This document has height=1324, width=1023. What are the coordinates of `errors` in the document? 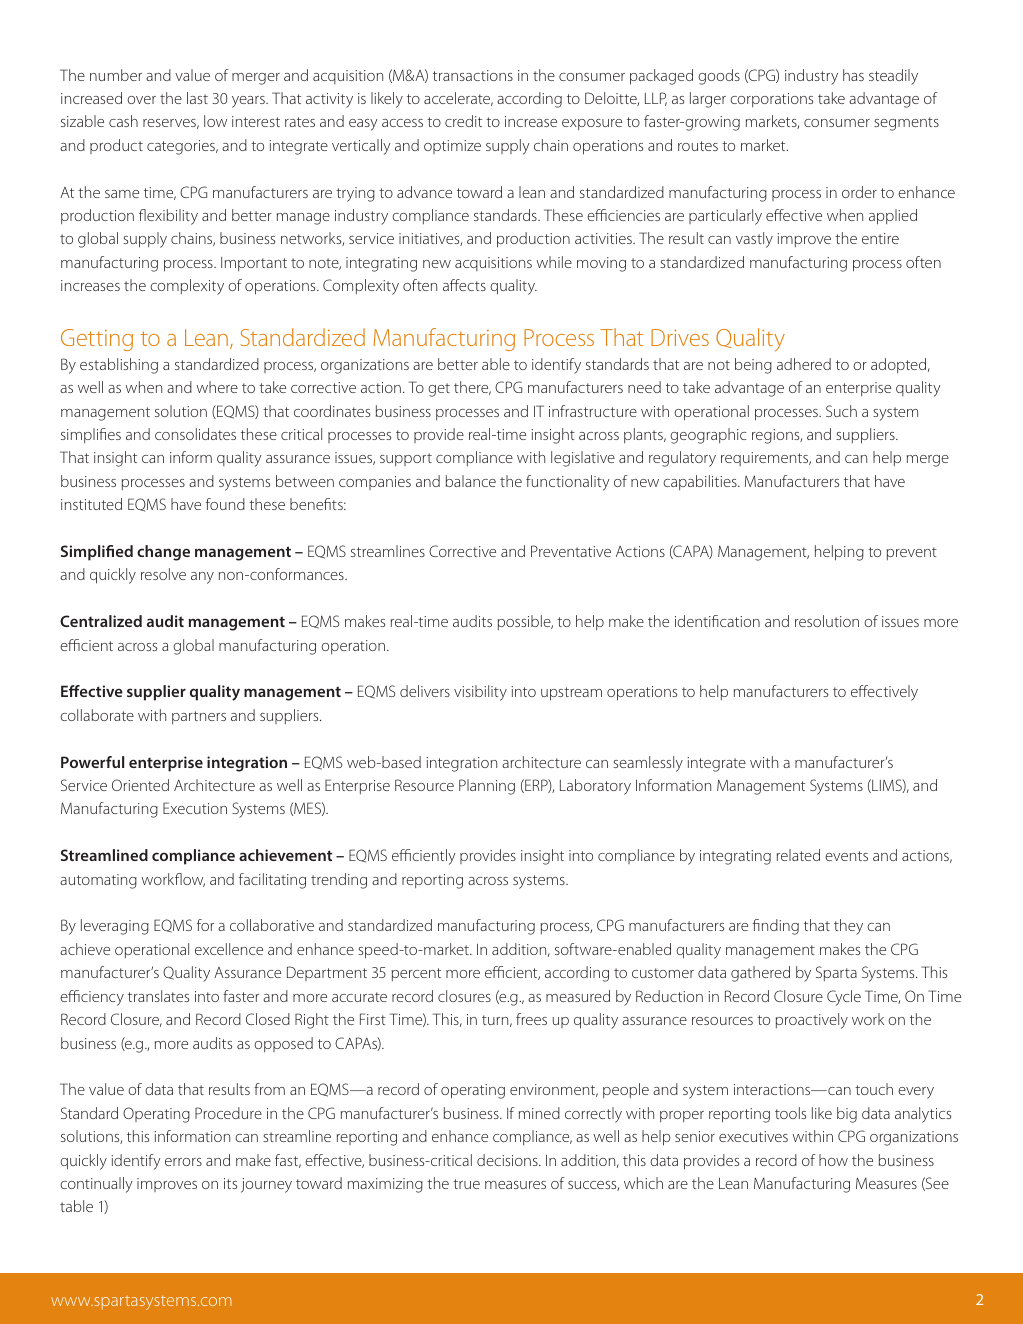 It's located at (183, 1162).
